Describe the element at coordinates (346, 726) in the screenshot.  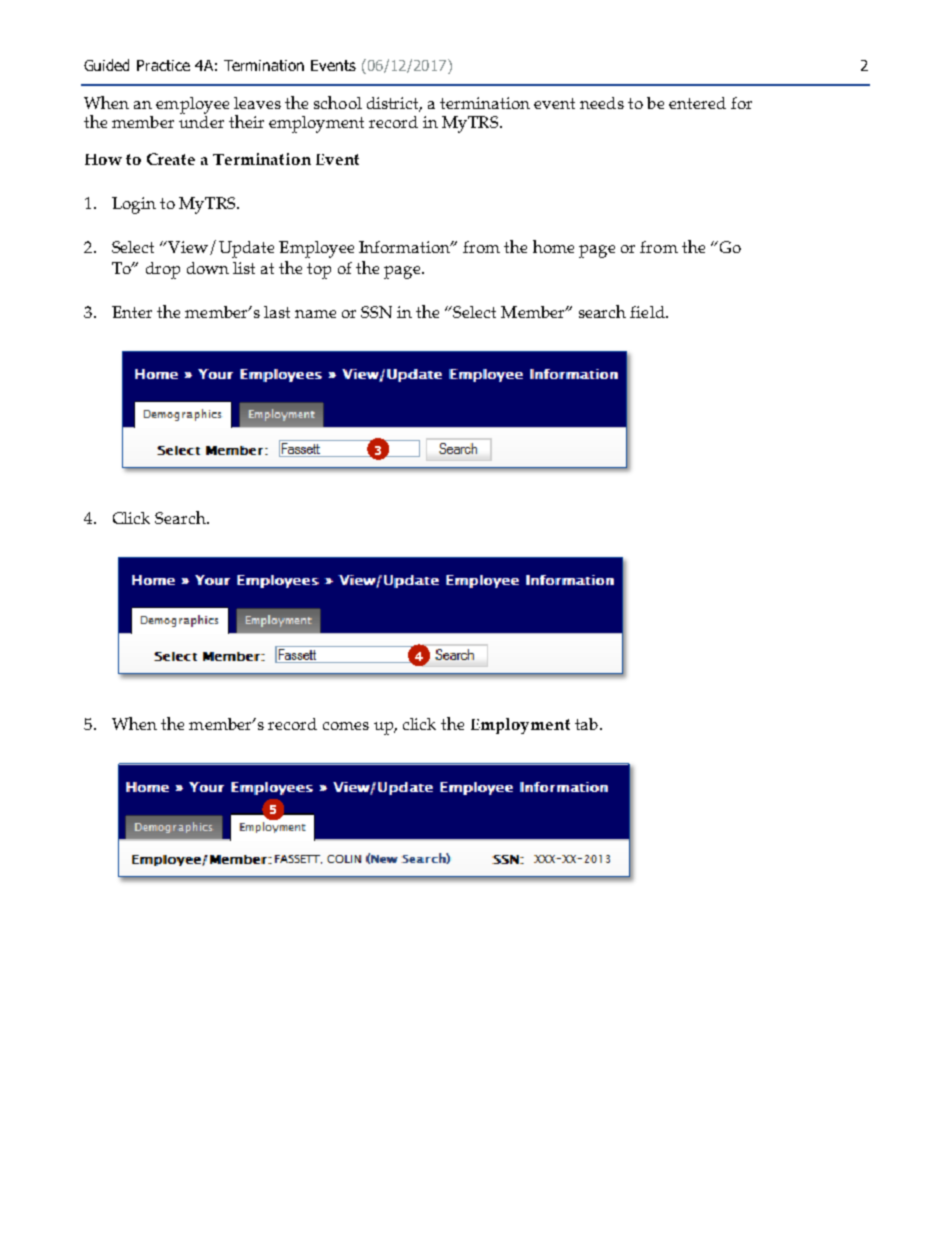
I see `comes` at that location.
